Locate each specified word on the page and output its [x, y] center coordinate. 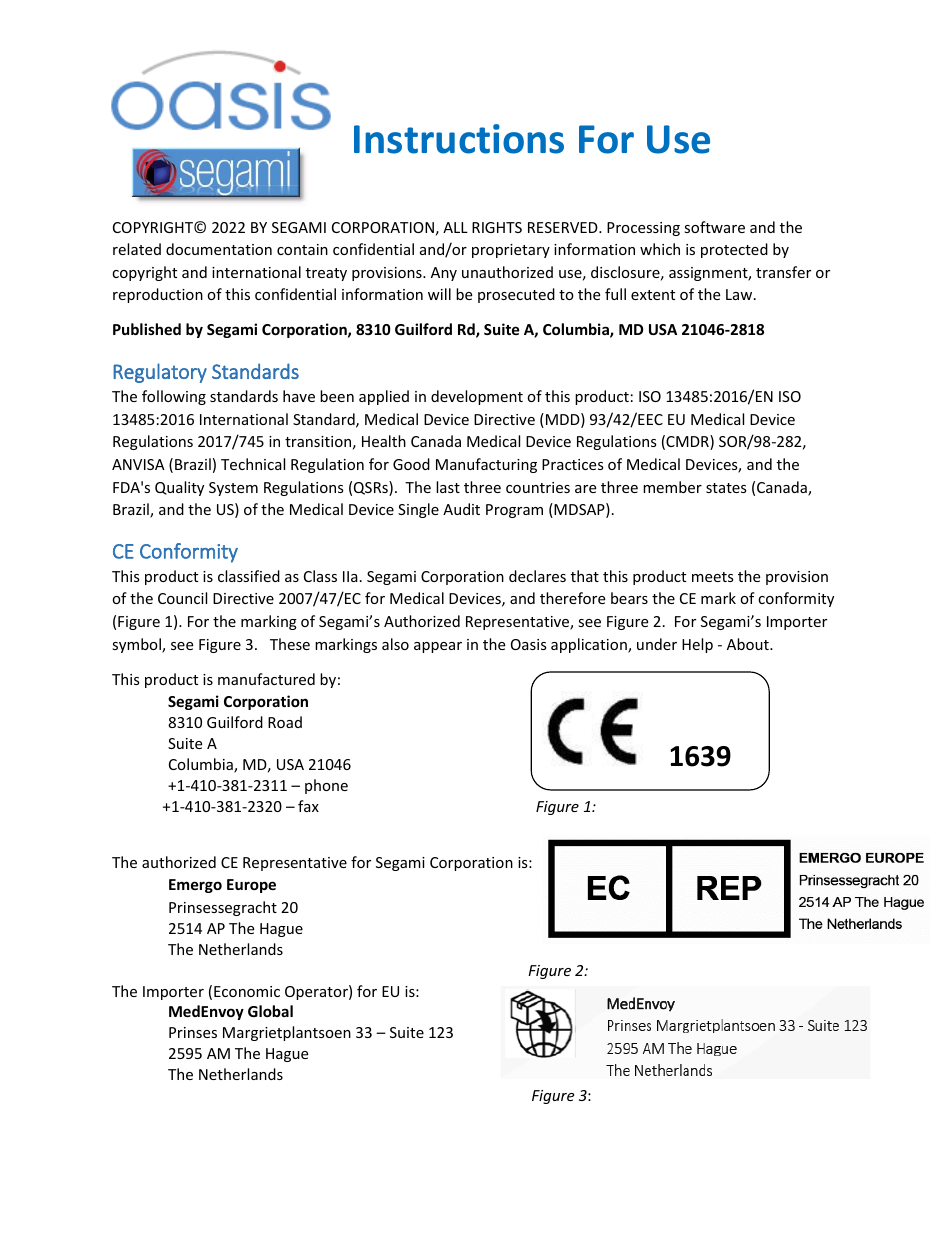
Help [697, 645]
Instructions [459, 139]
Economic [247, 991]
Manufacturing [486, 465]
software [714, 227]
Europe [251, 886]
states [726, 488]
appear [438, 647]
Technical [253, 464]
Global [270, 1011]
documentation [219, 249]
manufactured [266, 679]
